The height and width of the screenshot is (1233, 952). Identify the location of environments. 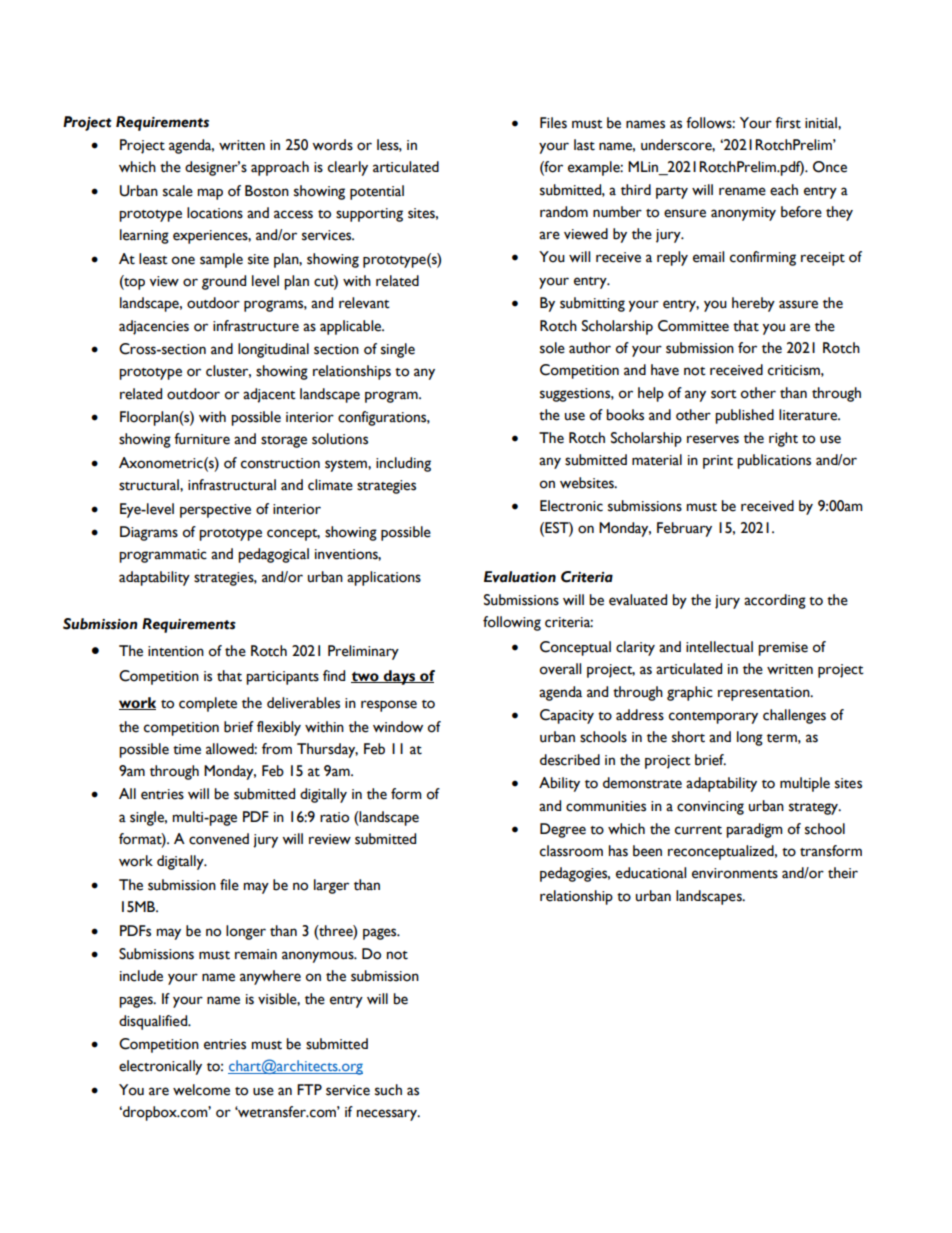
(735, 873).
